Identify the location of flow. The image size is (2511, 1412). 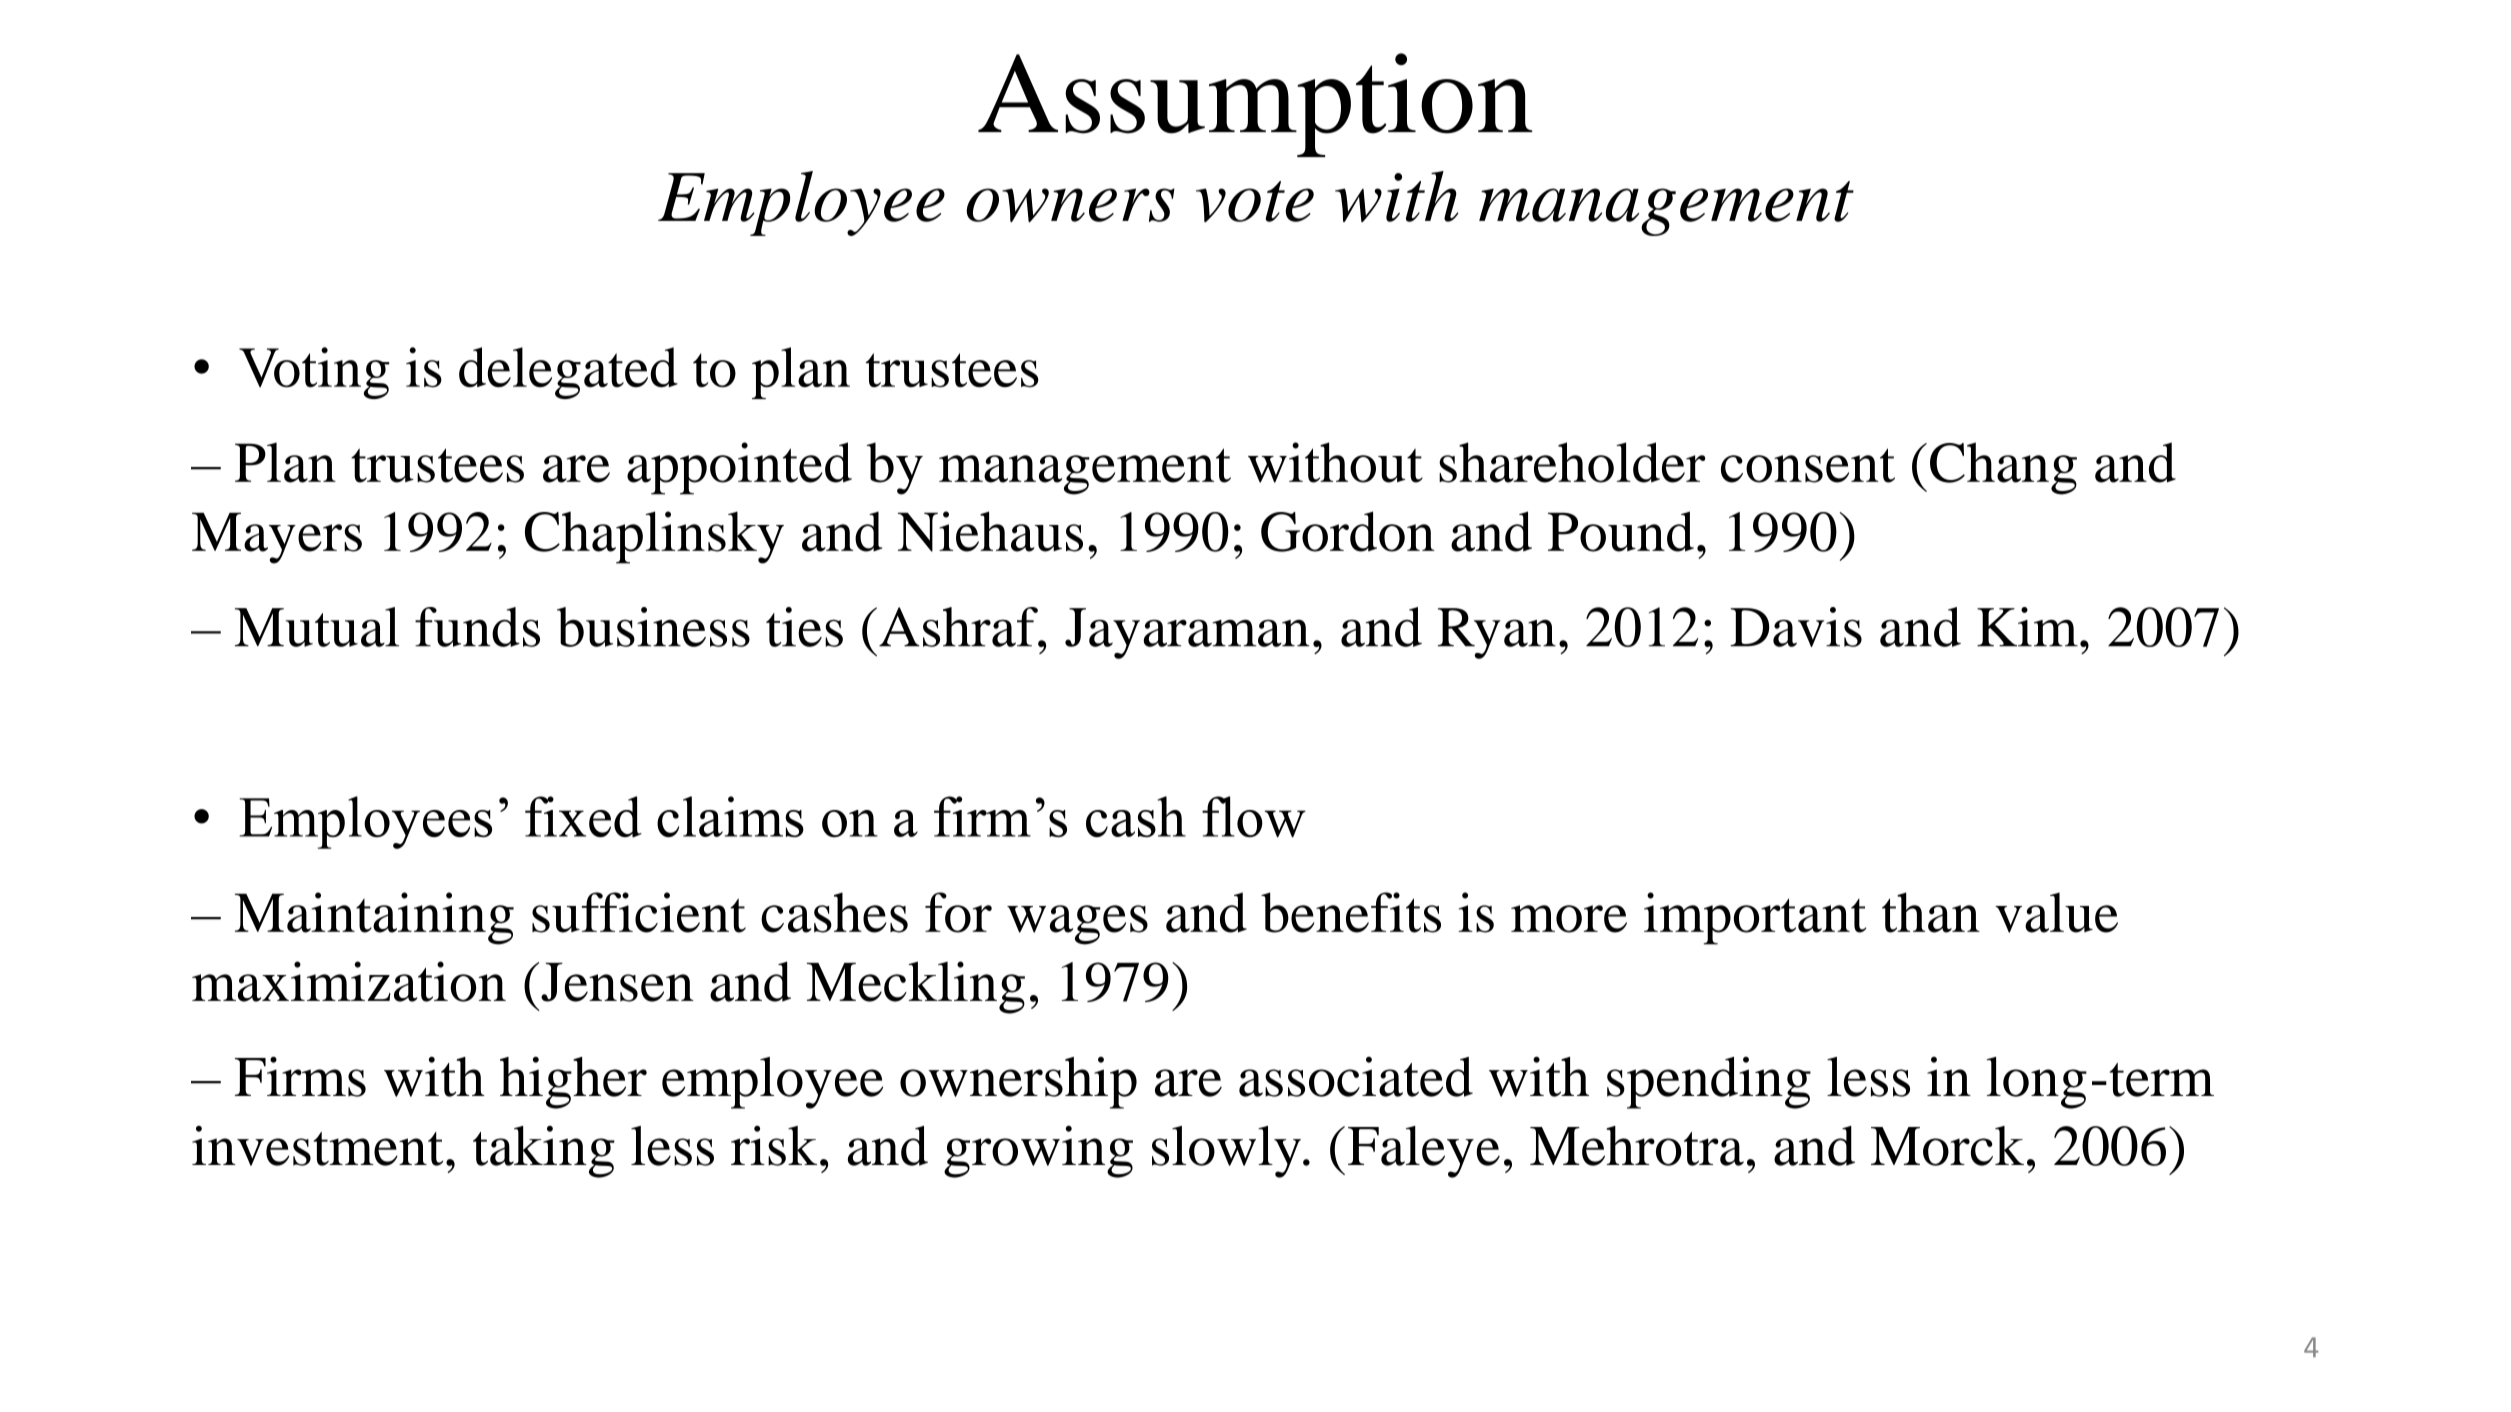
(1254, 816).
